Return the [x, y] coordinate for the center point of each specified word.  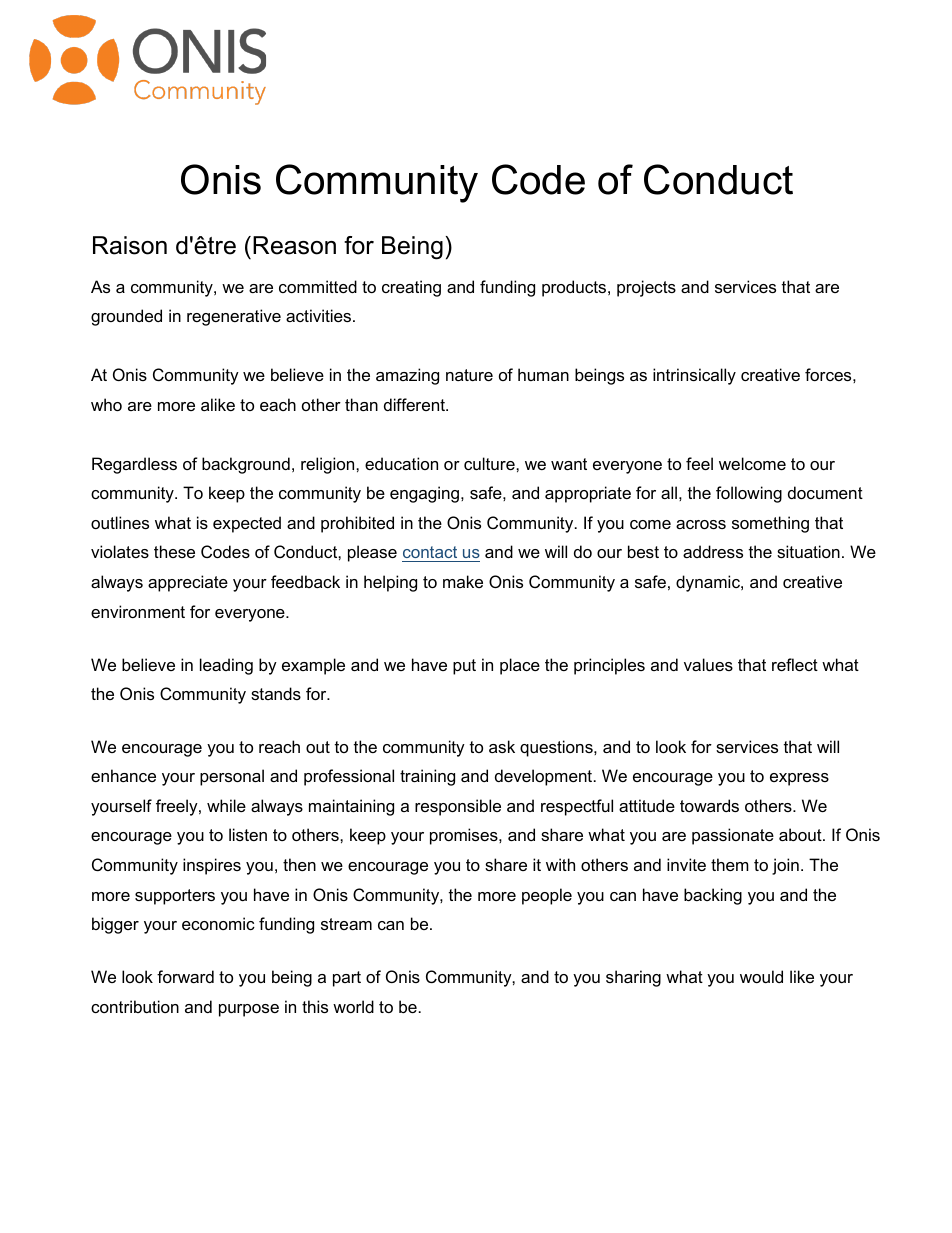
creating [411, 288]
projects [646, 288]
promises [465, 836]
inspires [212, 866]
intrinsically [694, 376]
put [464, 667]
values [708, 664]
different [415, 404]
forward [185, 976]
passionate [733, 836]
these [174, 551]
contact [431, 554]
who [106, 404]
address [713, 551]
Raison [130, 245]
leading [226, 666]
